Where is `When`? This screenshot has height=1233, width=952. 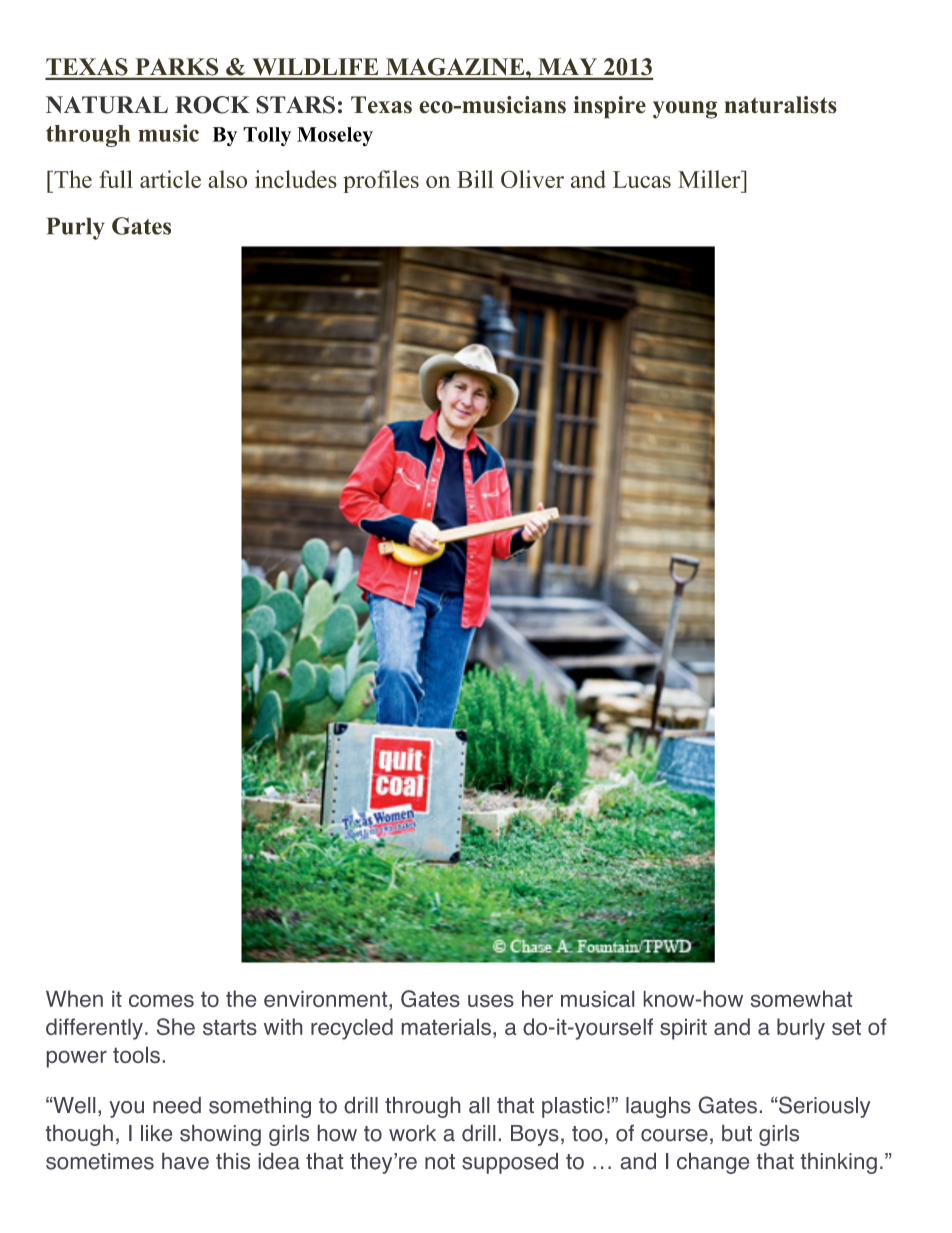
When is located at coordinates (74, 998).
